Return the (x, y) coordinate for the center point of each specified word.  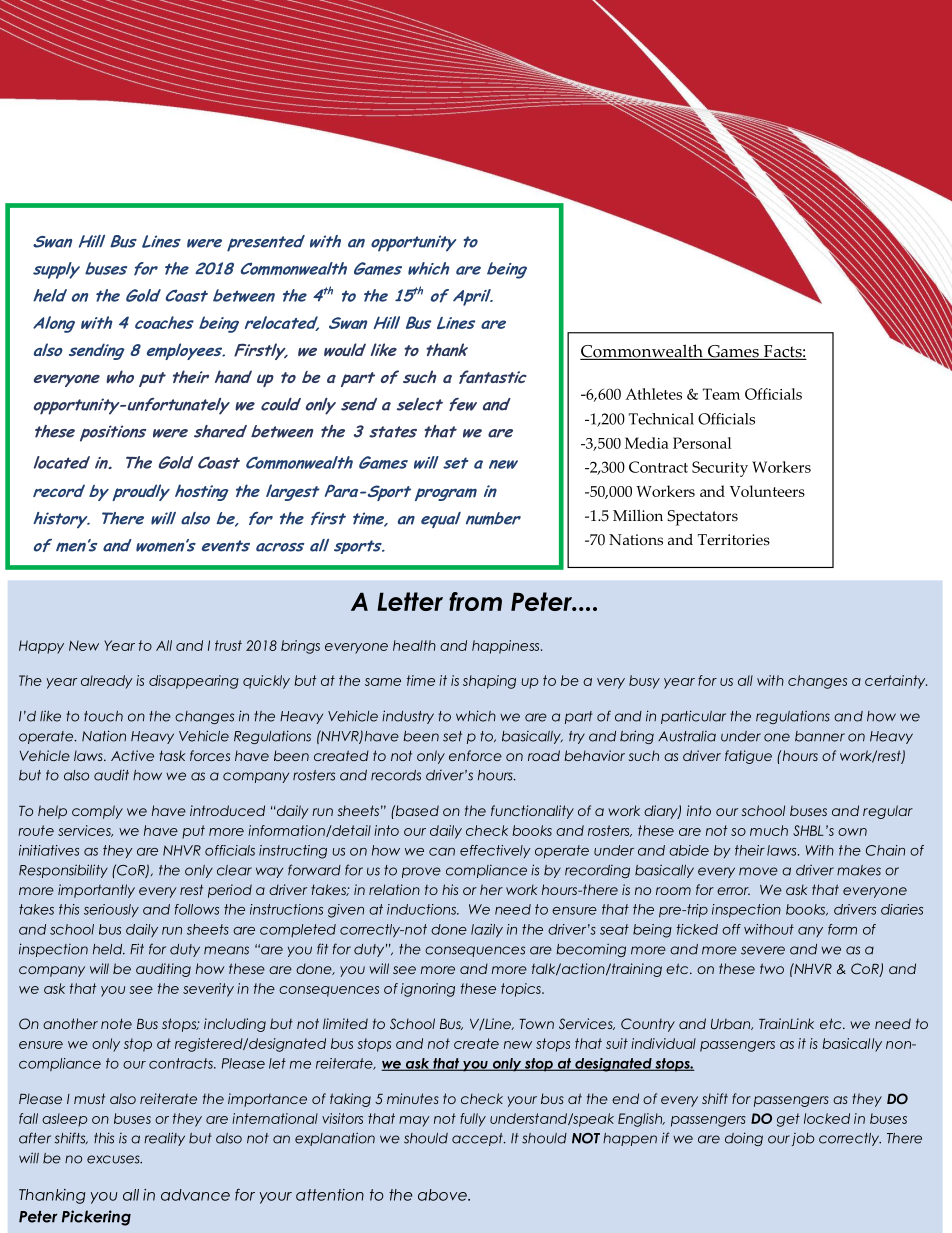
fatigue (748, 757)
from (475, 601)
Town (536, 1024)
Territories (734, 540)
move (758, 871)
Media (647, 443)
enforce (475, 755)
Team (721, 394)
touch (103, 716)
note (116, 1023)
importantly (96, 891)
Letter (410, 601)
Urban (732, 1024)
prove (421, 872)
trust (228, 645)
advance (195, 1195)
